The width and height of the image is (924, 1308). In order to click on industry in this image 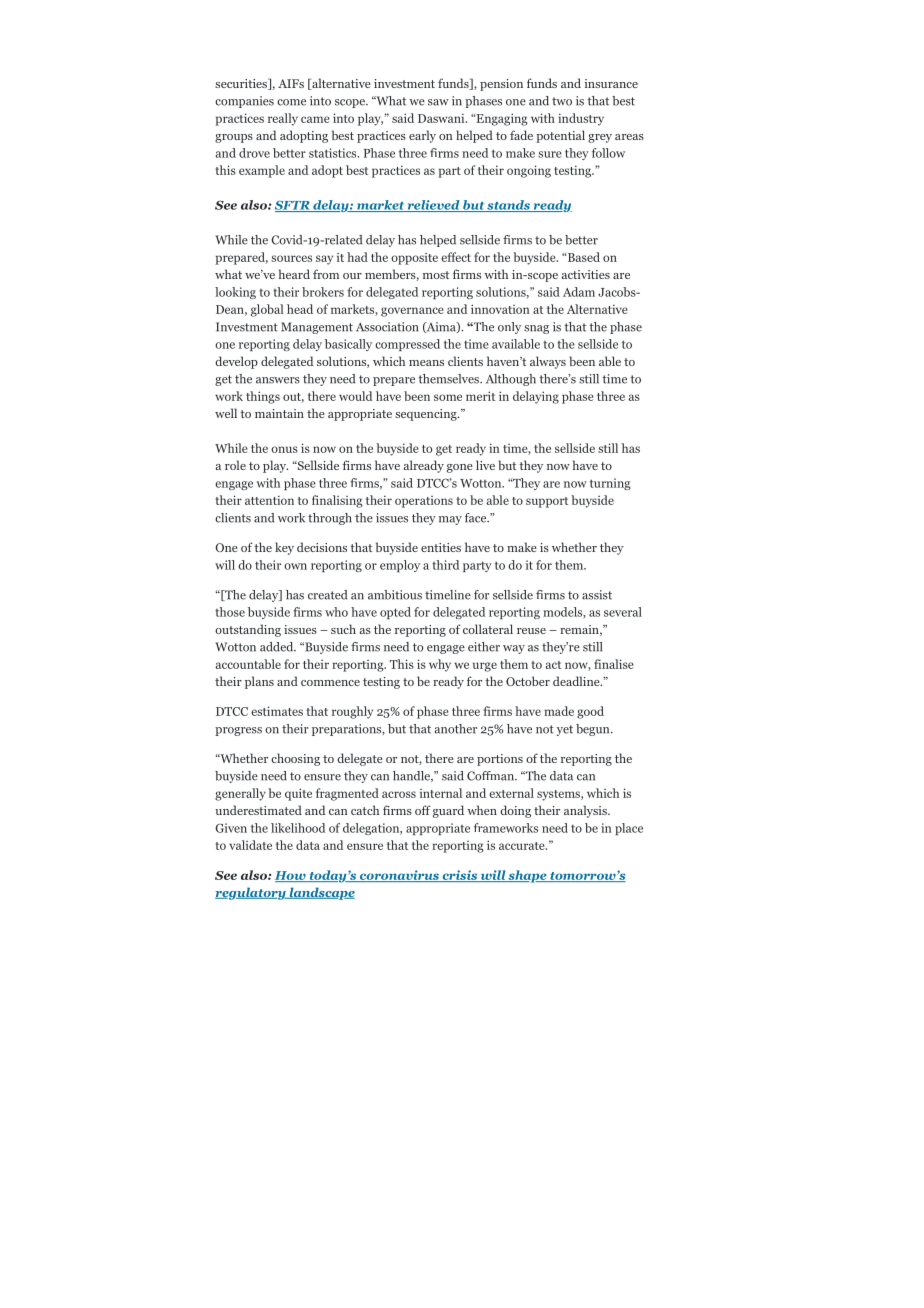, I will do `click(581, 119)`.
